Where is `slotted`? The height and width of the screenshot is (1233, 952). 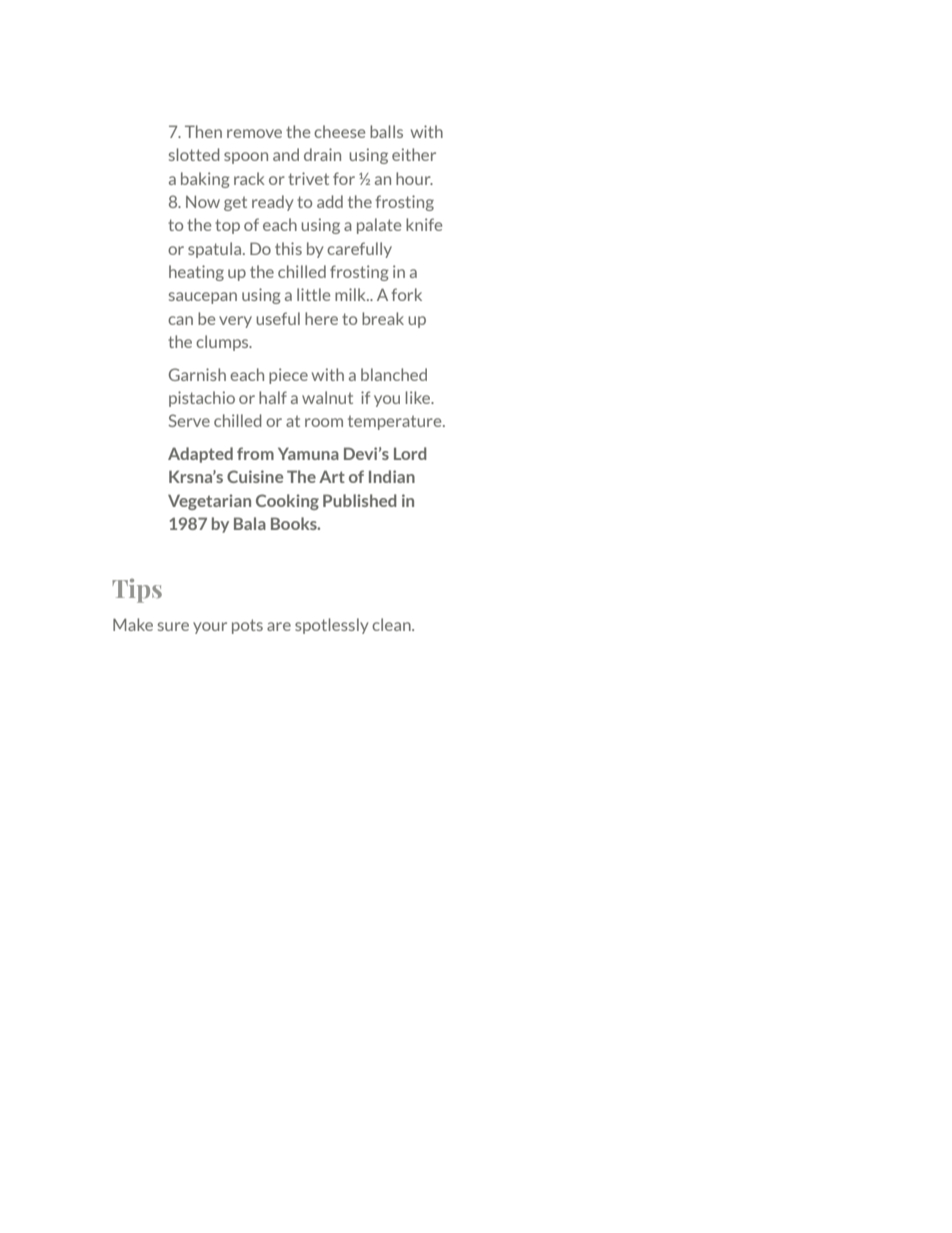
slotted is located at coordinates (194, 154).
